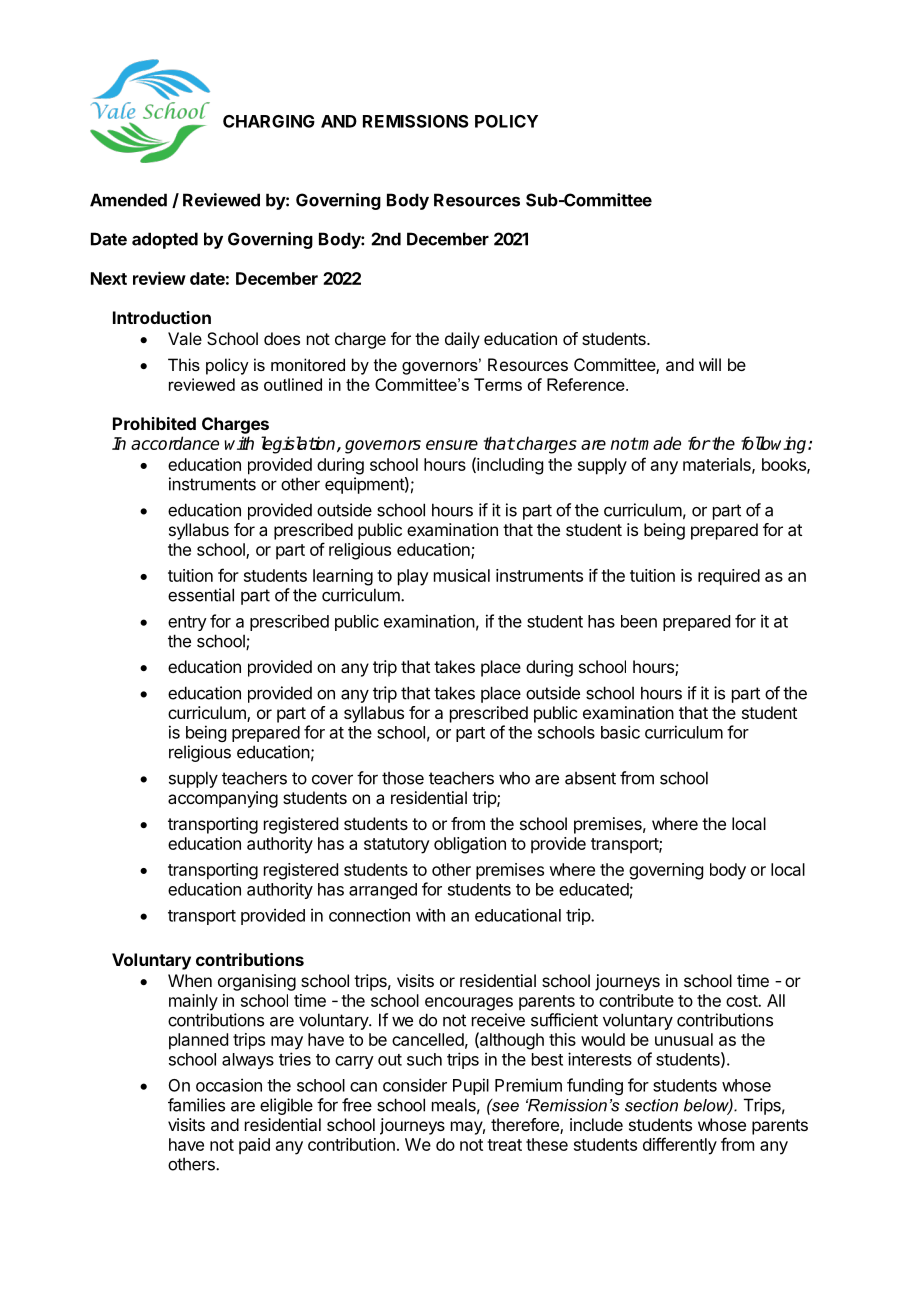 This document has width=924, height=1308. I want to click on Amended, so click(128, 200).
